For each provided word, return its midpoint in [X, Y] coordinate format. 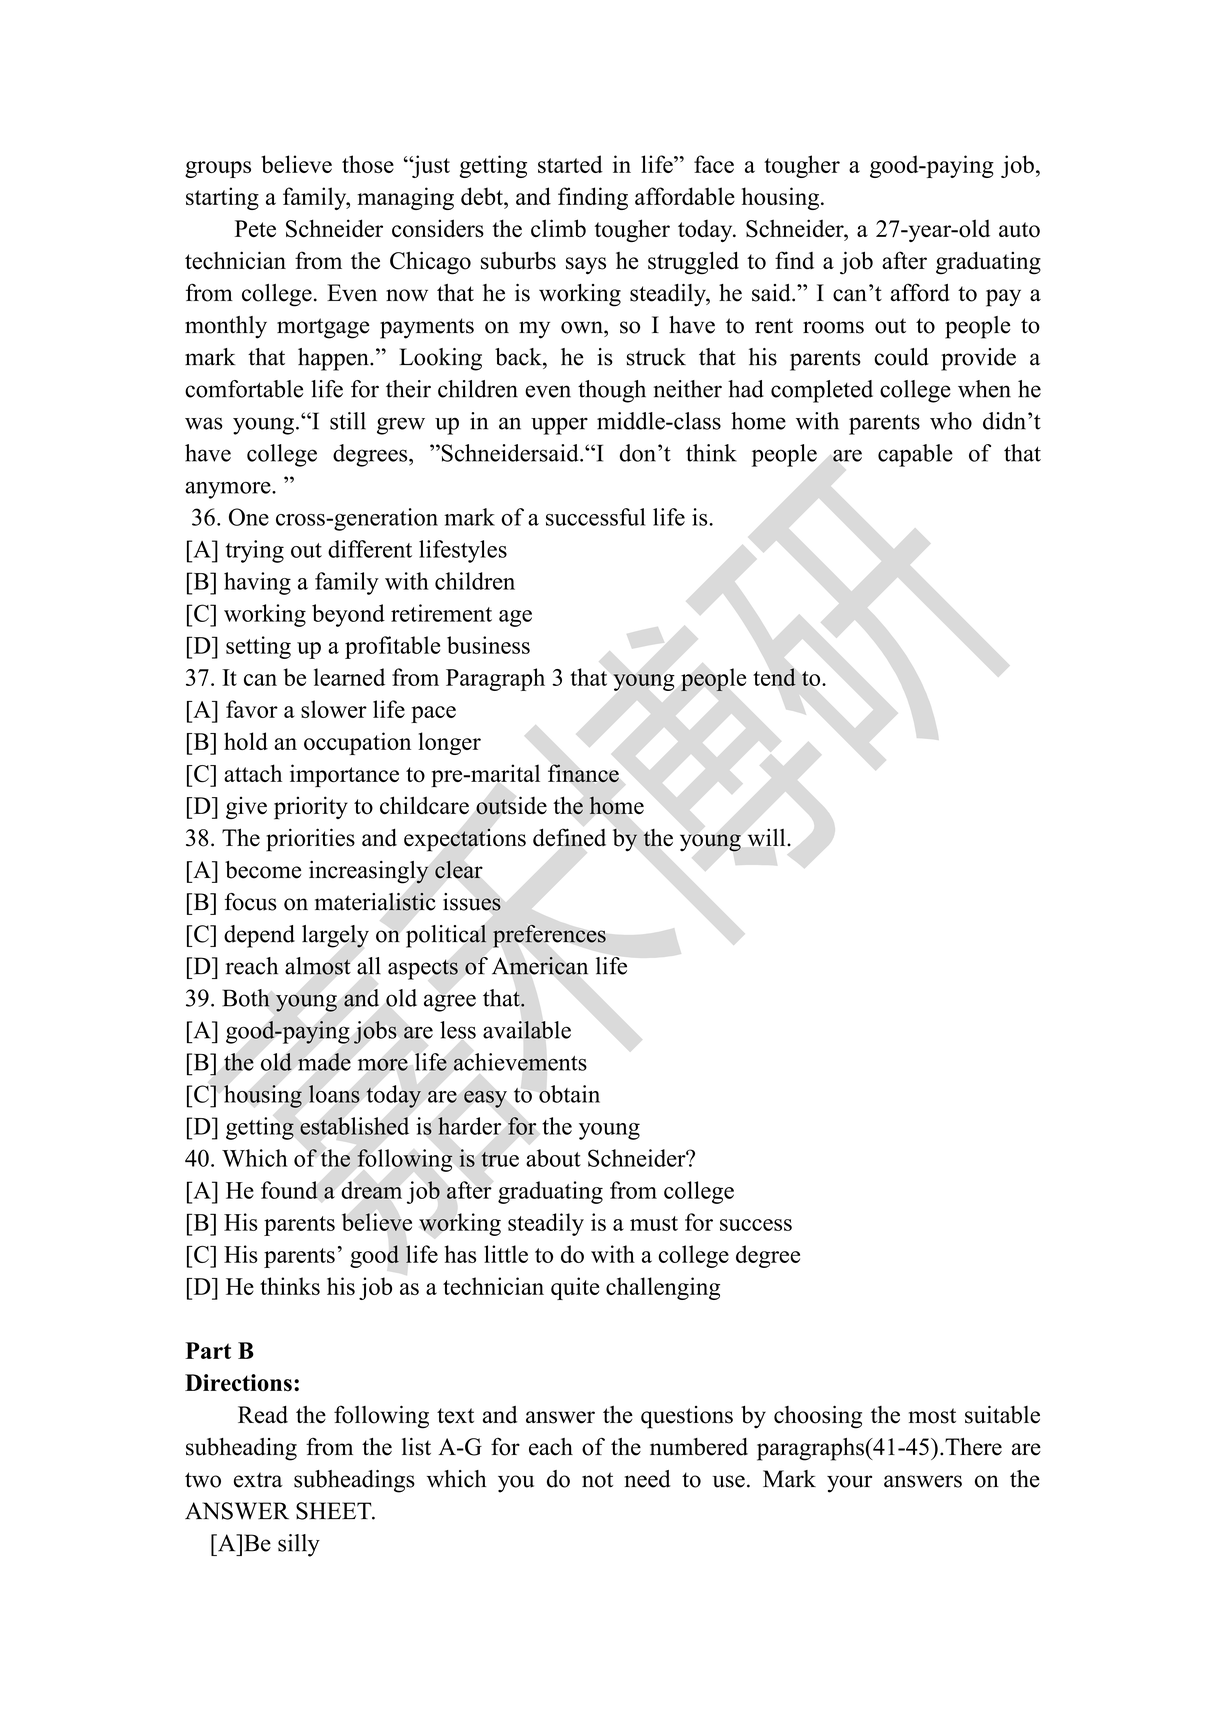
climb [558, 228]
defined [569, 837]
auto [1019, 230]
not [597, 1480]
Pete [255, 228]
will [768, 837]
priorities [310, 840]
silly [299, 1545]
